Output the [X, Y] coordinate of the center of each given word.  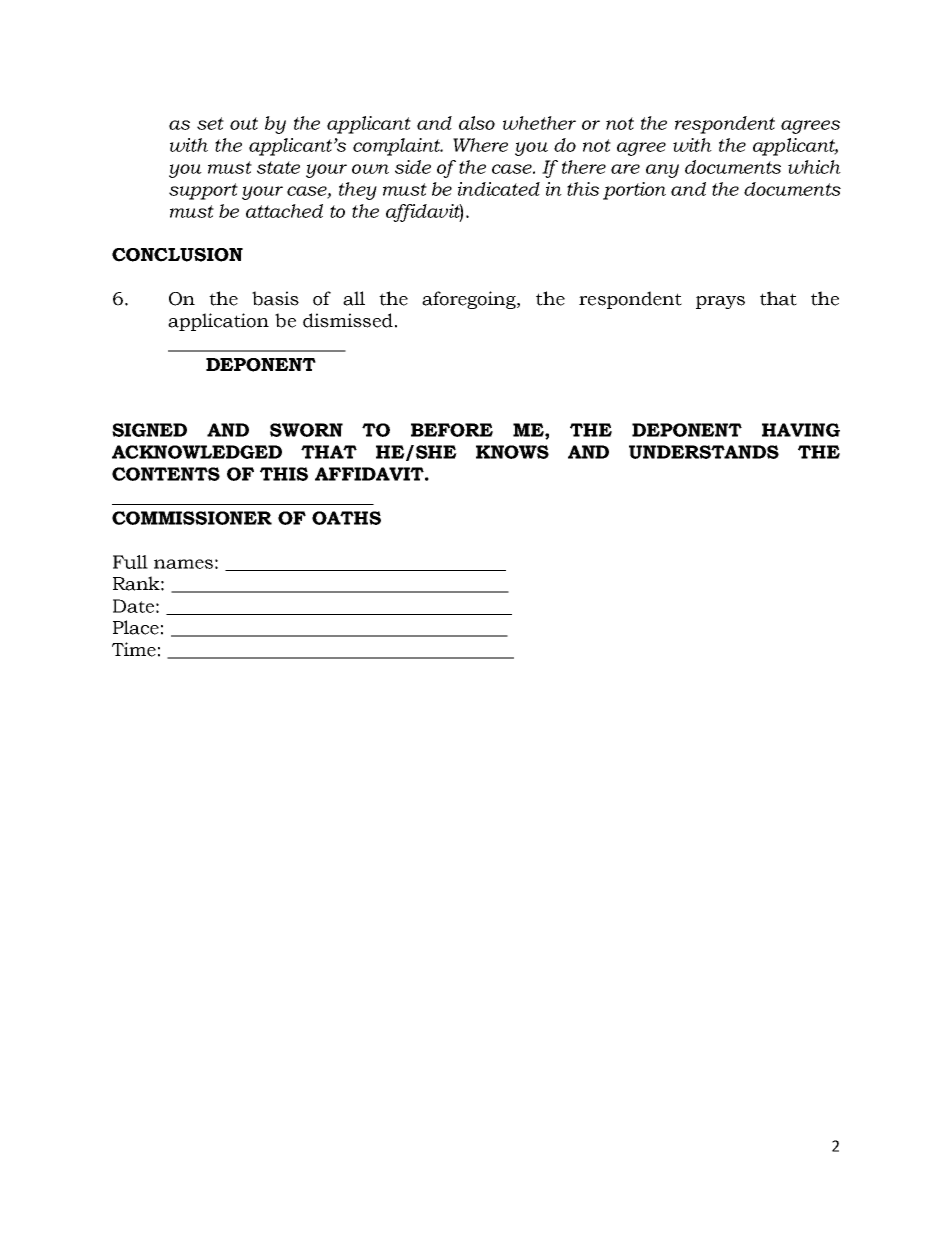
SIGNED [149, 430]
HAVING [801, 430]
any [662, 171]
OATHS [346, 518]
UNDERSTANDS [704, 452]
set [210, 123]
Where [480, 145]
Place [136, 627]
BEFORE [452, 430]
